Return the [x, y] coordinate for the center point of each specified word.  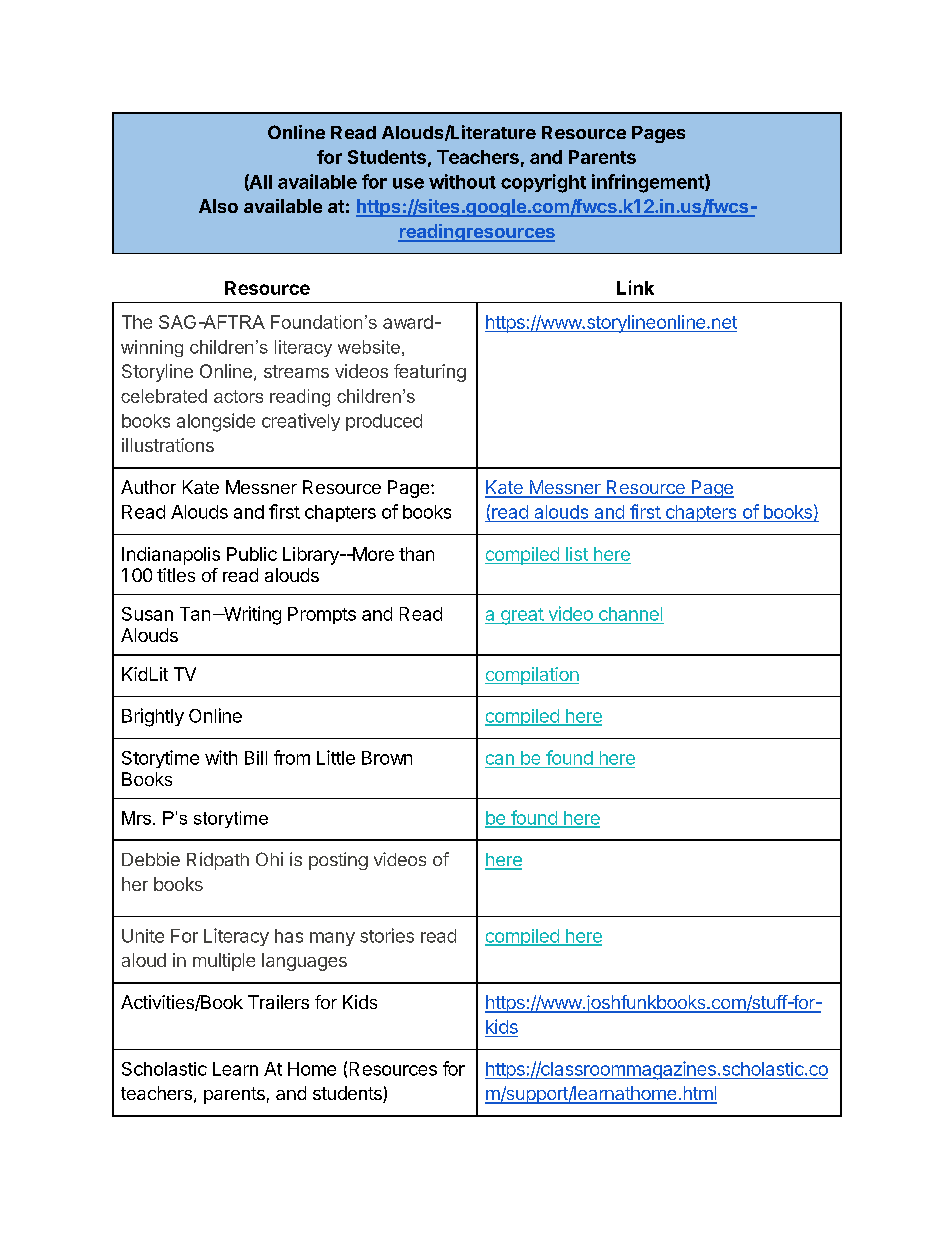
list [577, 554]
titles [176, 575]
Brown [387, 758]
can [500, 759]
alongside [216, 422]
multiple [224, 962]
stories [387, 935]
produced [384, 422]
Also [218, 206]
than [416, 554]
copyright [543, 183]
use [408, 183]
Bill [256, 758]
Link [635, 287]
